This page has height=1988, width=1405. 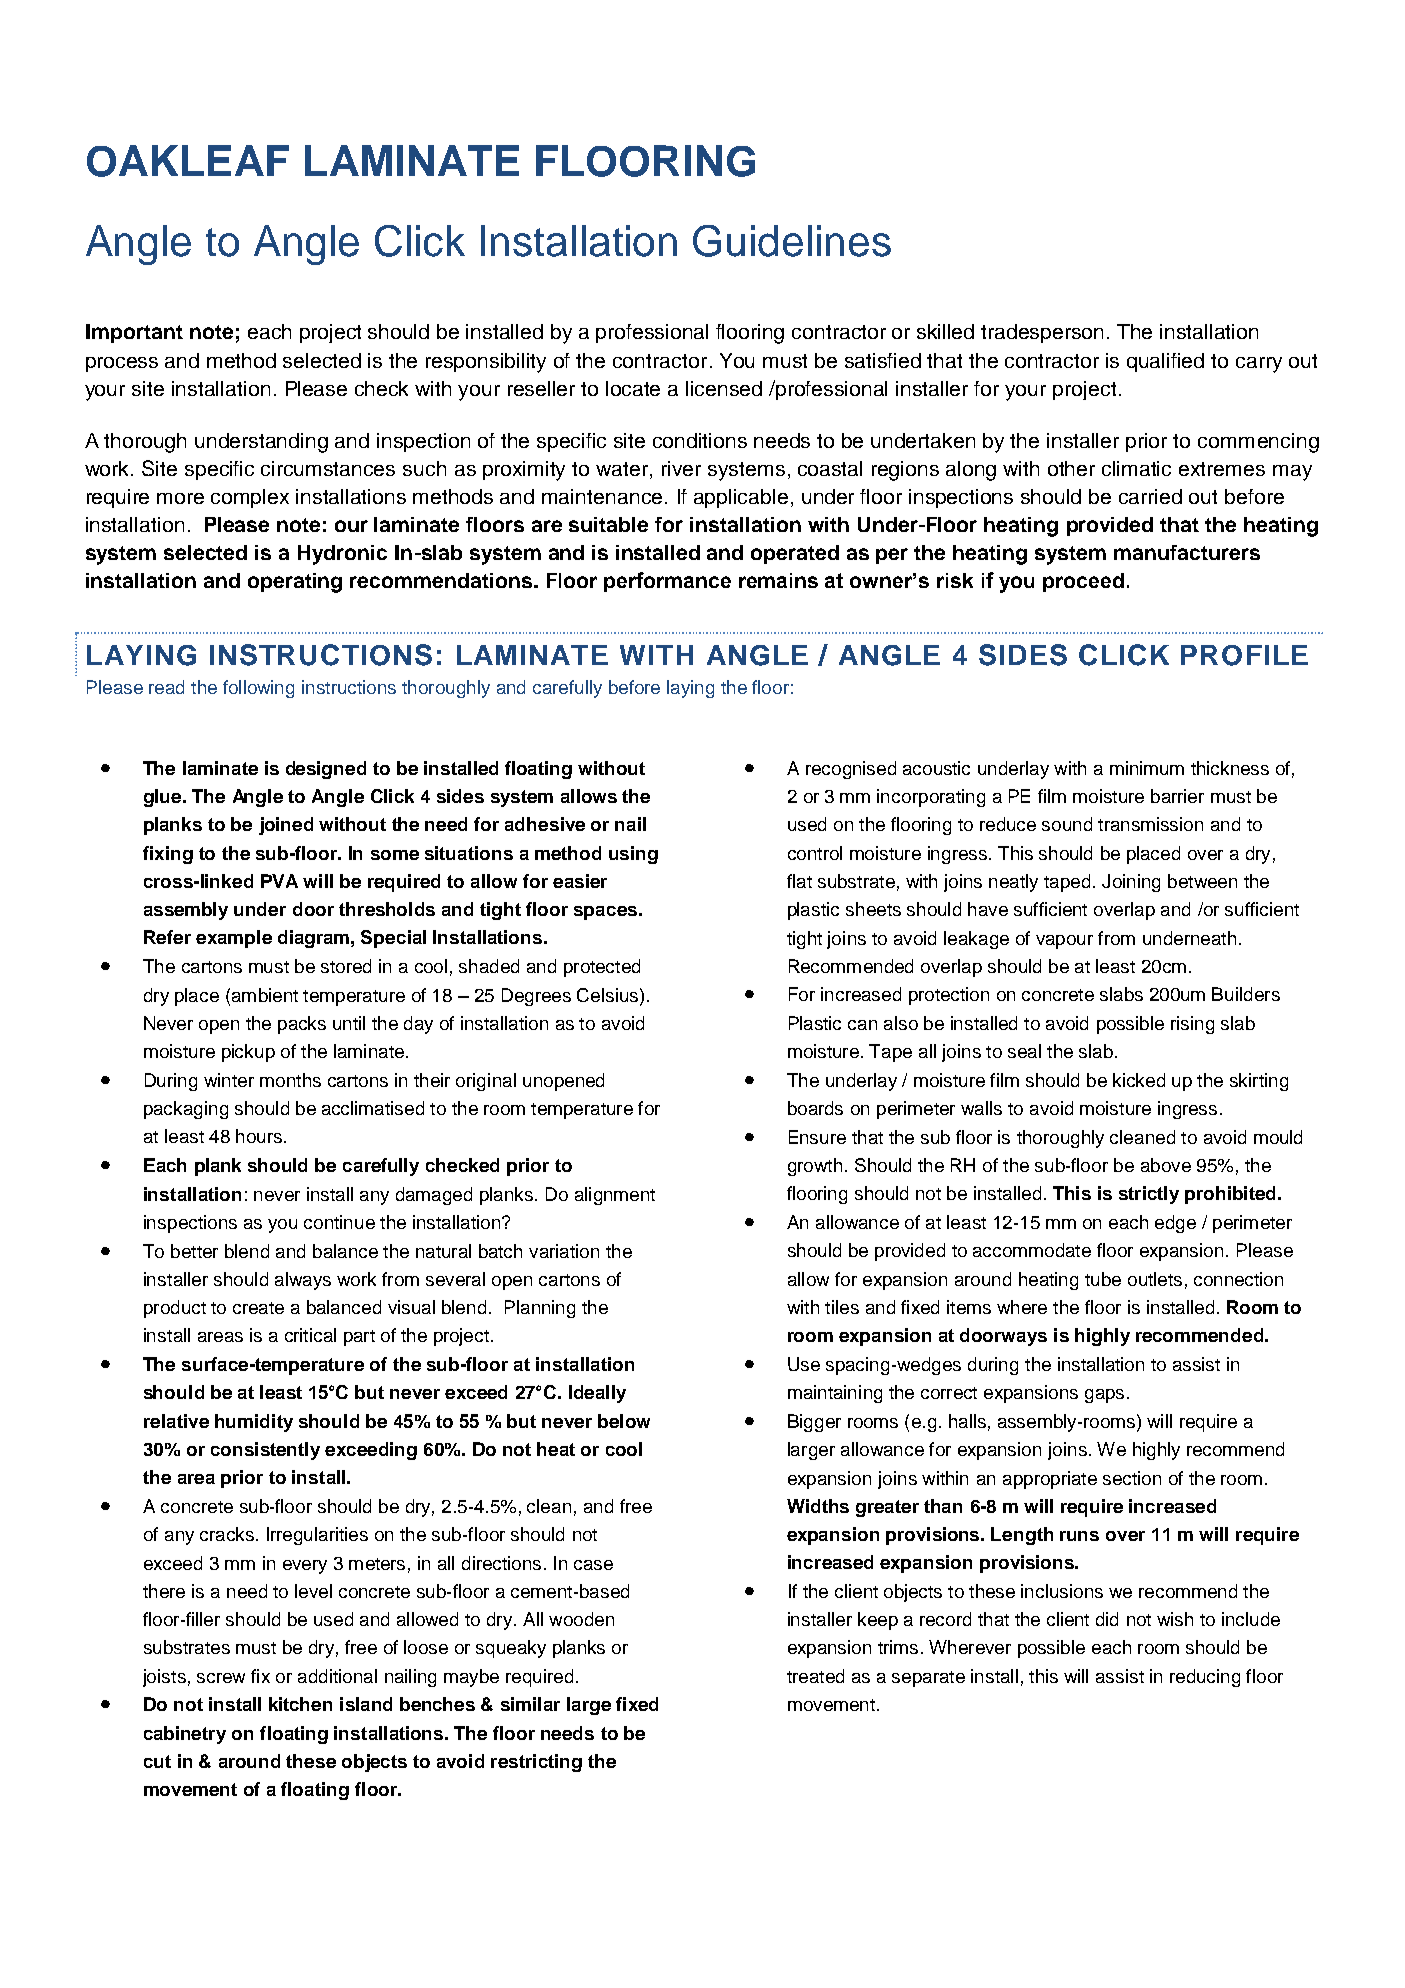 I want to click on ambient, so click(x=263, y=995).
